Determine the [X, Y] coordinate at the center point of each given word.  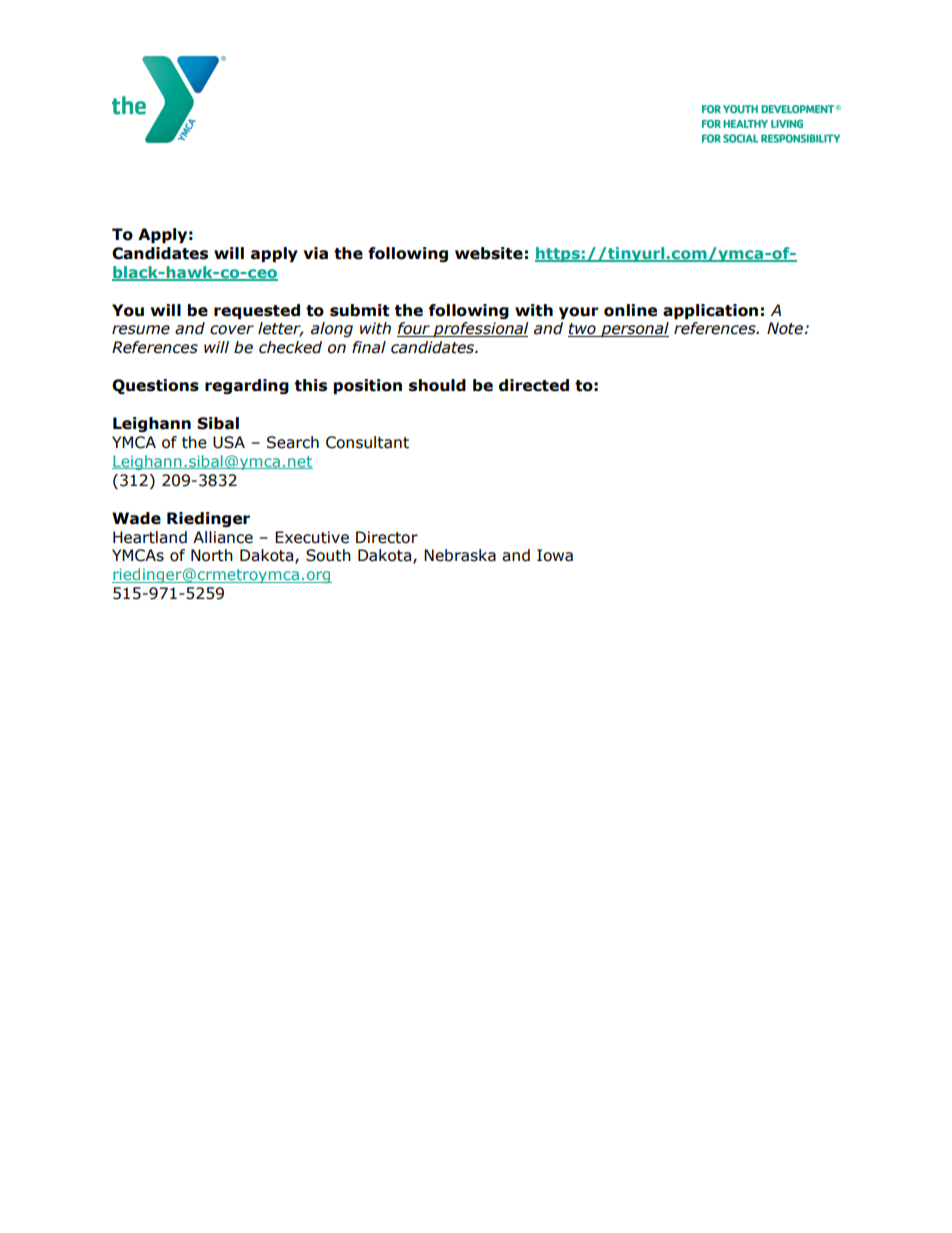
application [710, 311]
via [315, 253]
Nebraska [460, 555]
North [212, 555]
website [489, 253]
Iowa [555, 555]
